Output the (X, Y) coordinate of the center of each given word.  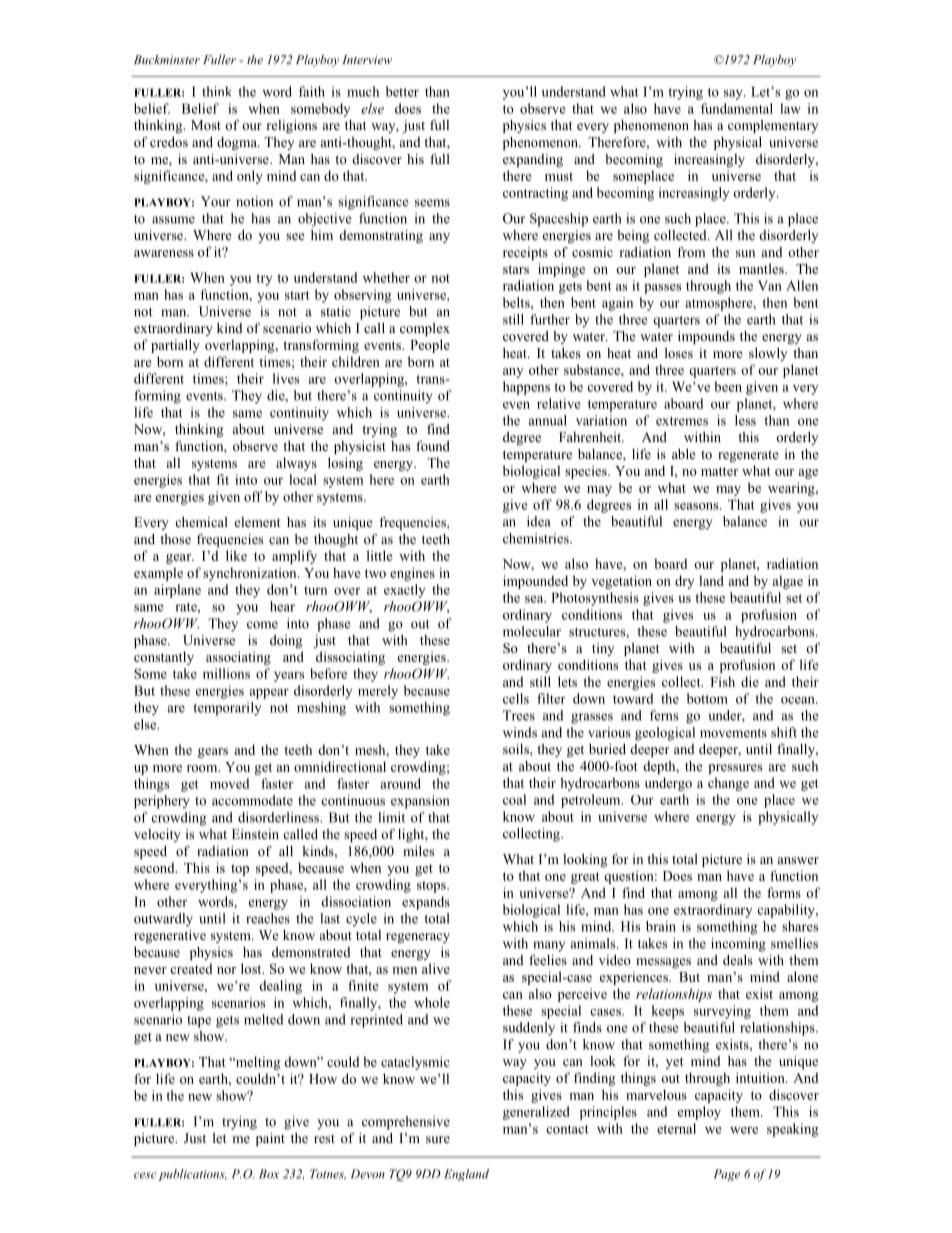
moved (229, 783)
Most (206, 125)
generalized (536, 1113)
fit (222, 479)
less (745, 420)
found (433, 446)
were (744, 1130)
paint (270, 1139)
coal (514, 799)
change (728, 784)
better (402, 91)
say (734, 94)
